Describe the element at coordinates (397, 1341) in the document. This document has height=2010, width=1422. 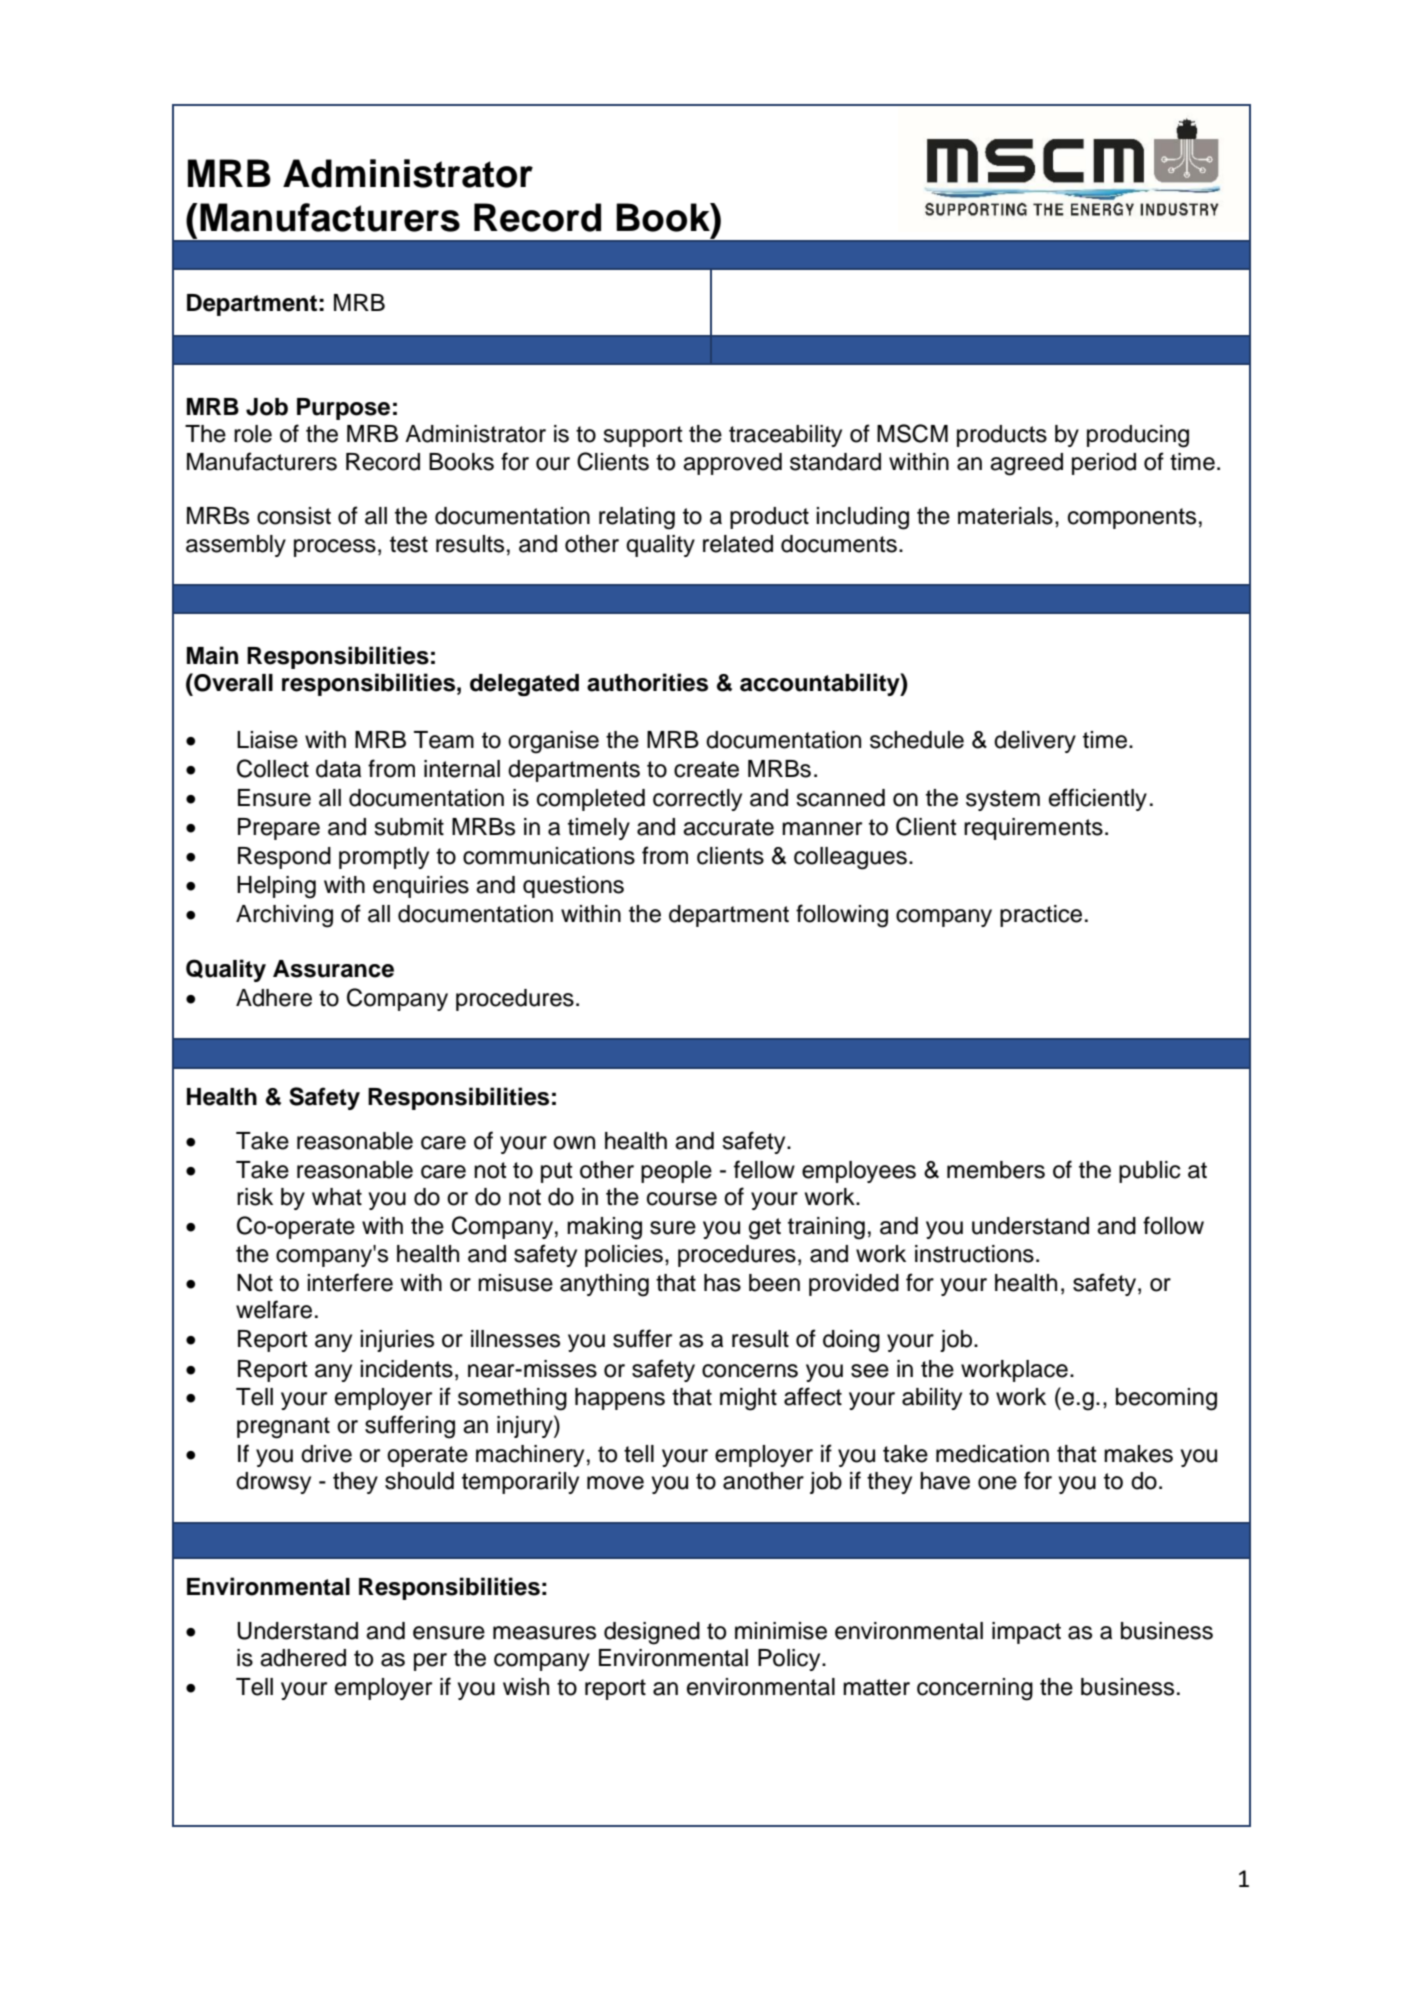
I see `injuries` at that location.
